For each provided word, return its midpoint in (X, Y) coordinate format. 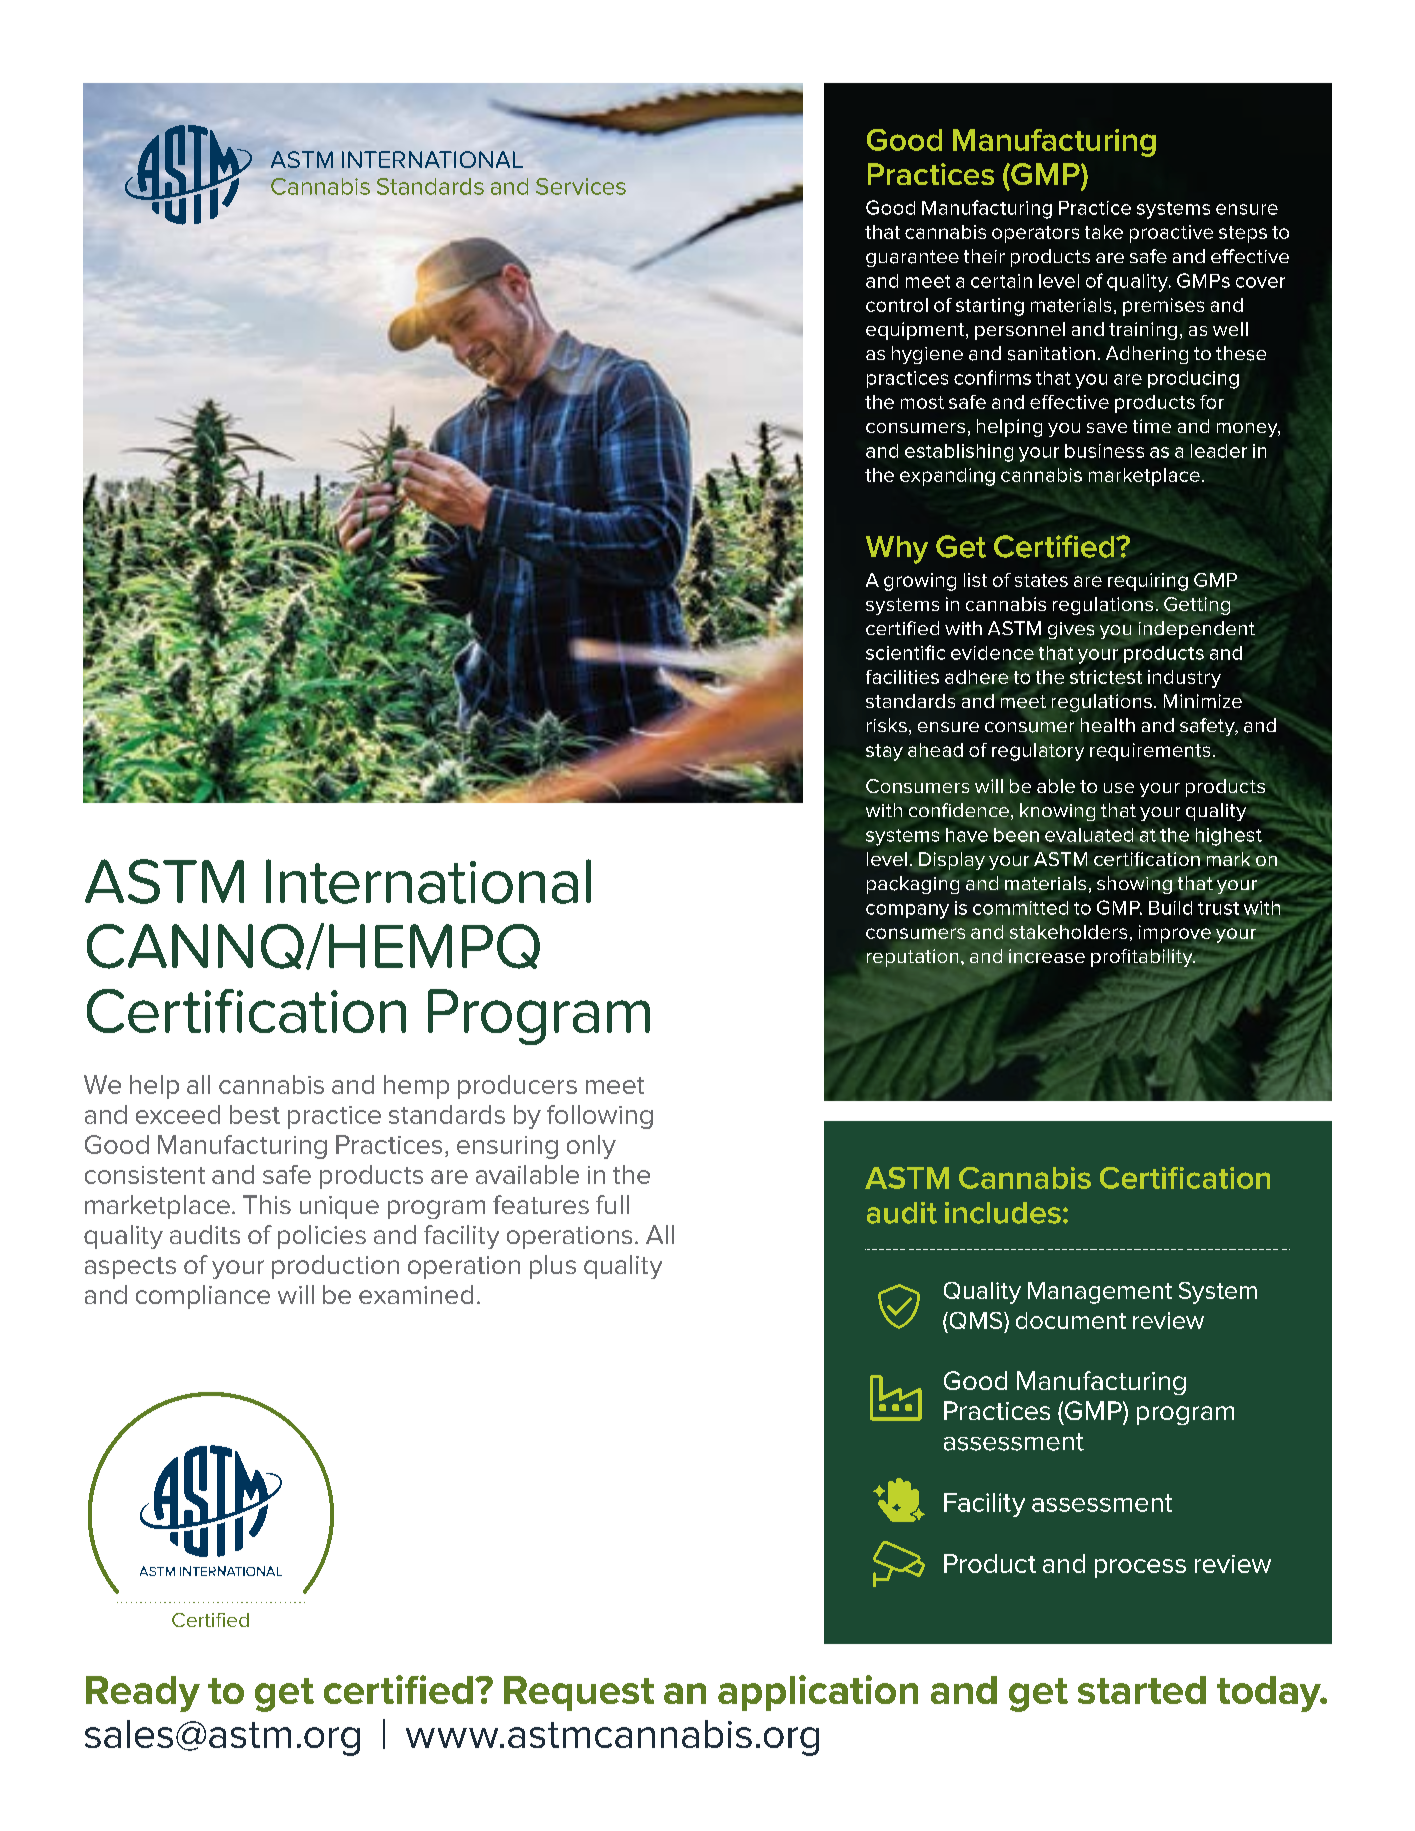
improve (1175, 935)
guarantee (912, 258)
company (907, 911)
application (818, 1693)
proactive (1171, 234)
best (255, 1114)
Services (581, 186)
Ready (143, 1694)
